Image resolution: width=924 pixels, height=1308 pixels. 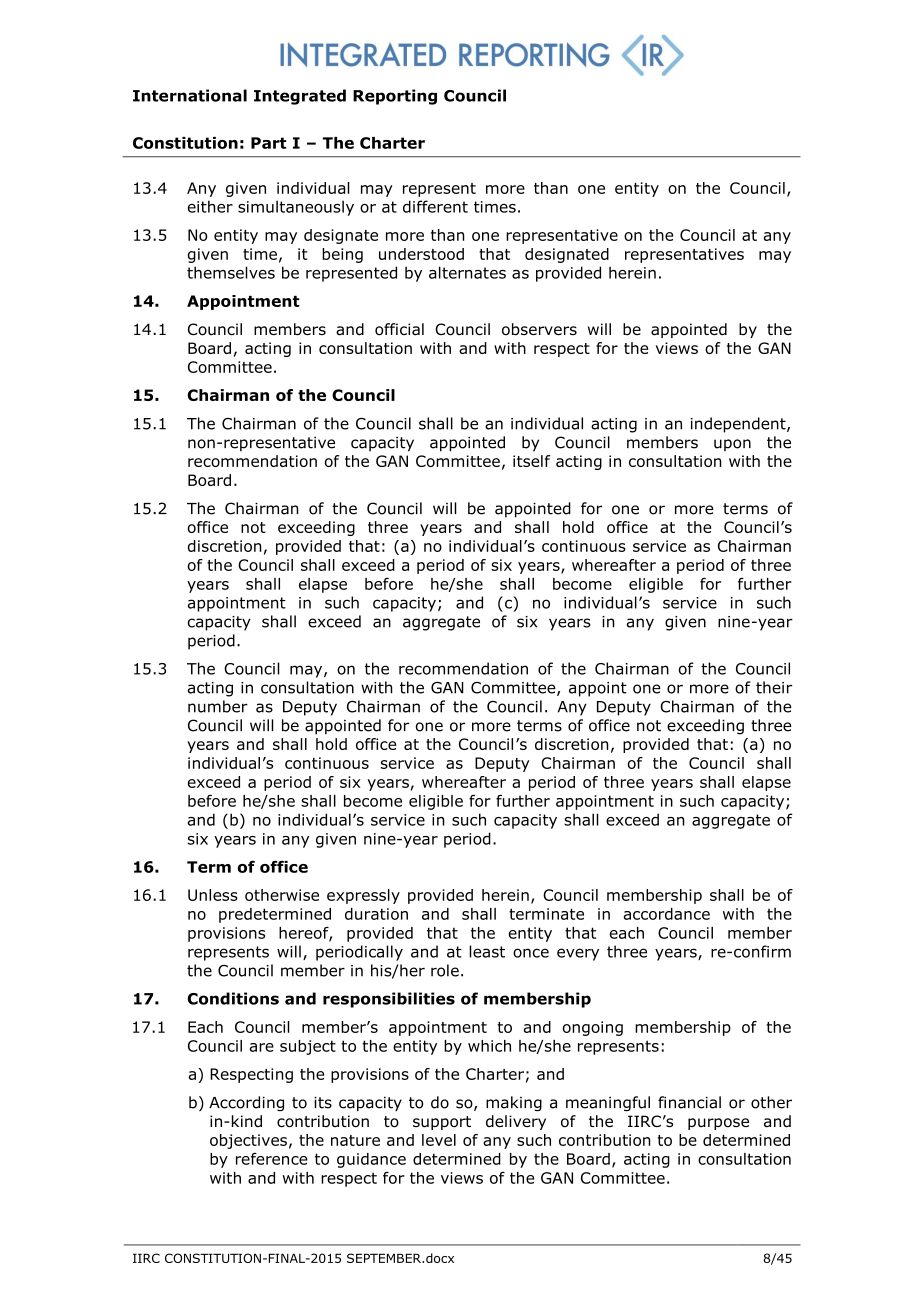 What do you see at coordinates (248, 1141) in the screenshot?
I see `objectives` at bounding box center [248, 1141].
